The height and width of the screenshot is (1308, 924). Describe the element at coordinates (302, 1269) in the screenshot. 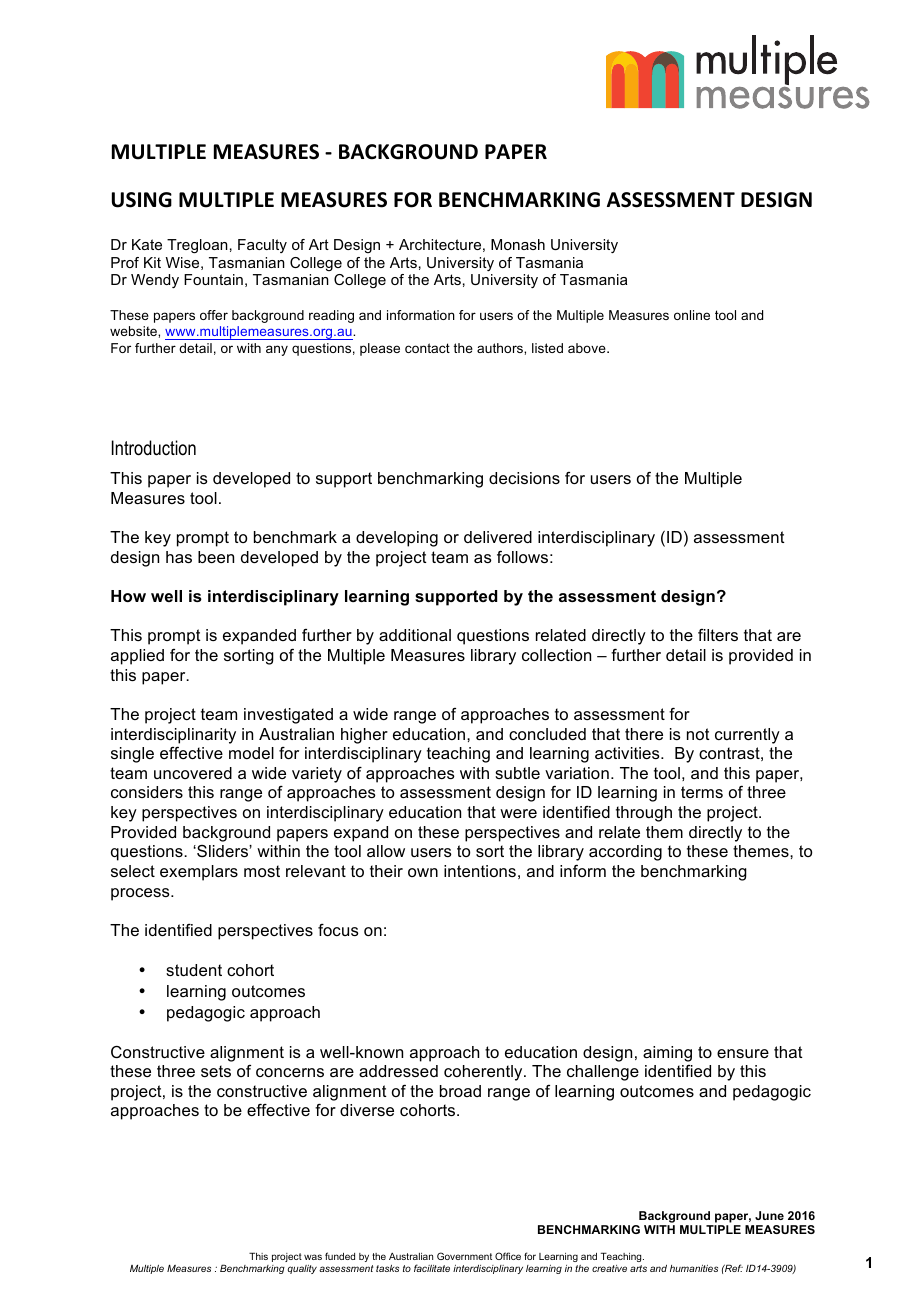

I see `quality` at that location.
